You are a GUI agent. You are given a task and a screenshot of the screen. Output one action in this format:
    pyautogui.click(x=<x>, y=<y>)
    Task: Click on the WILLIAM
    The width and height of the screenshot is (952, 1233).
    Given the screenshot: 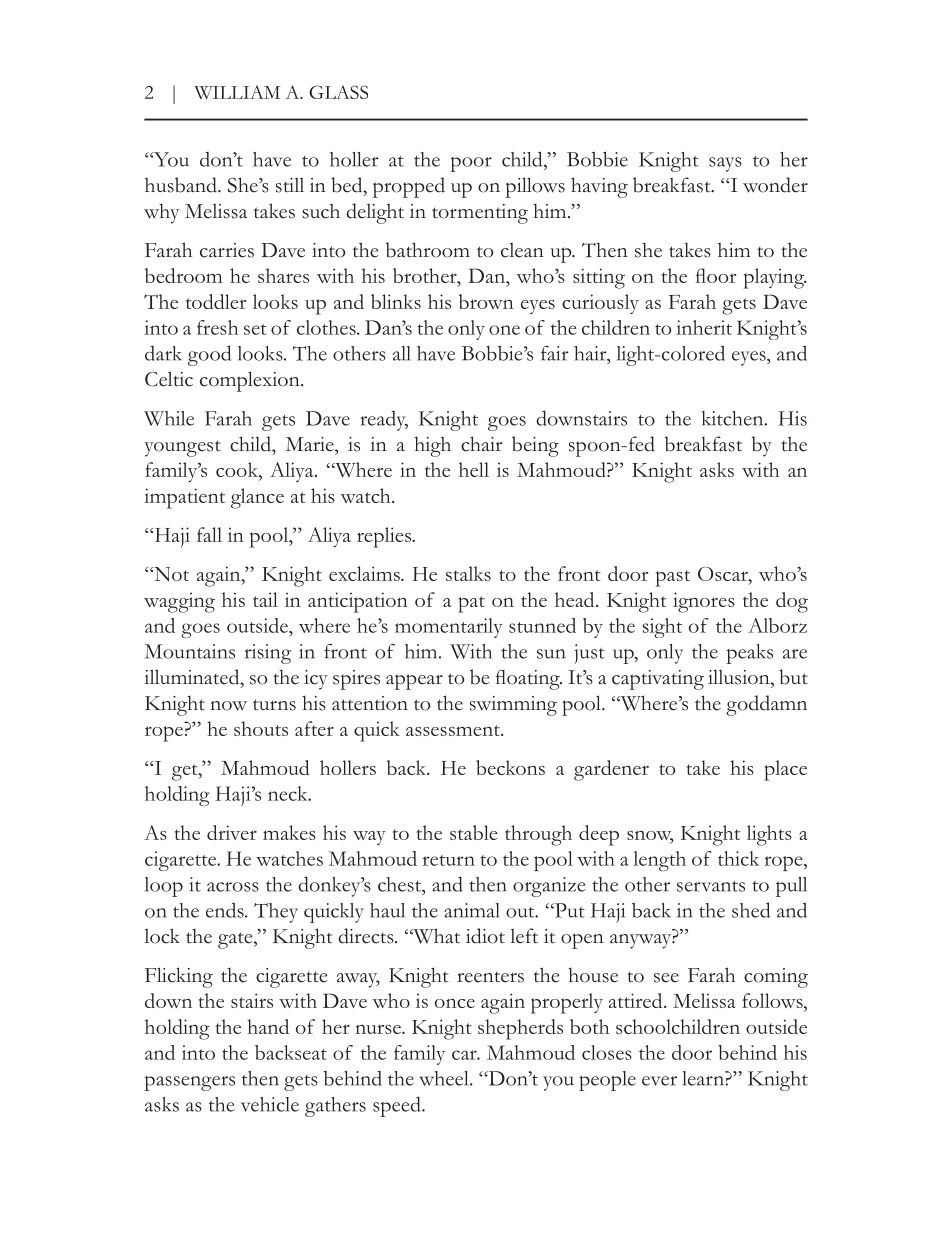 What is the action you would take?
    pyautogui.click(x=237, y=92)
